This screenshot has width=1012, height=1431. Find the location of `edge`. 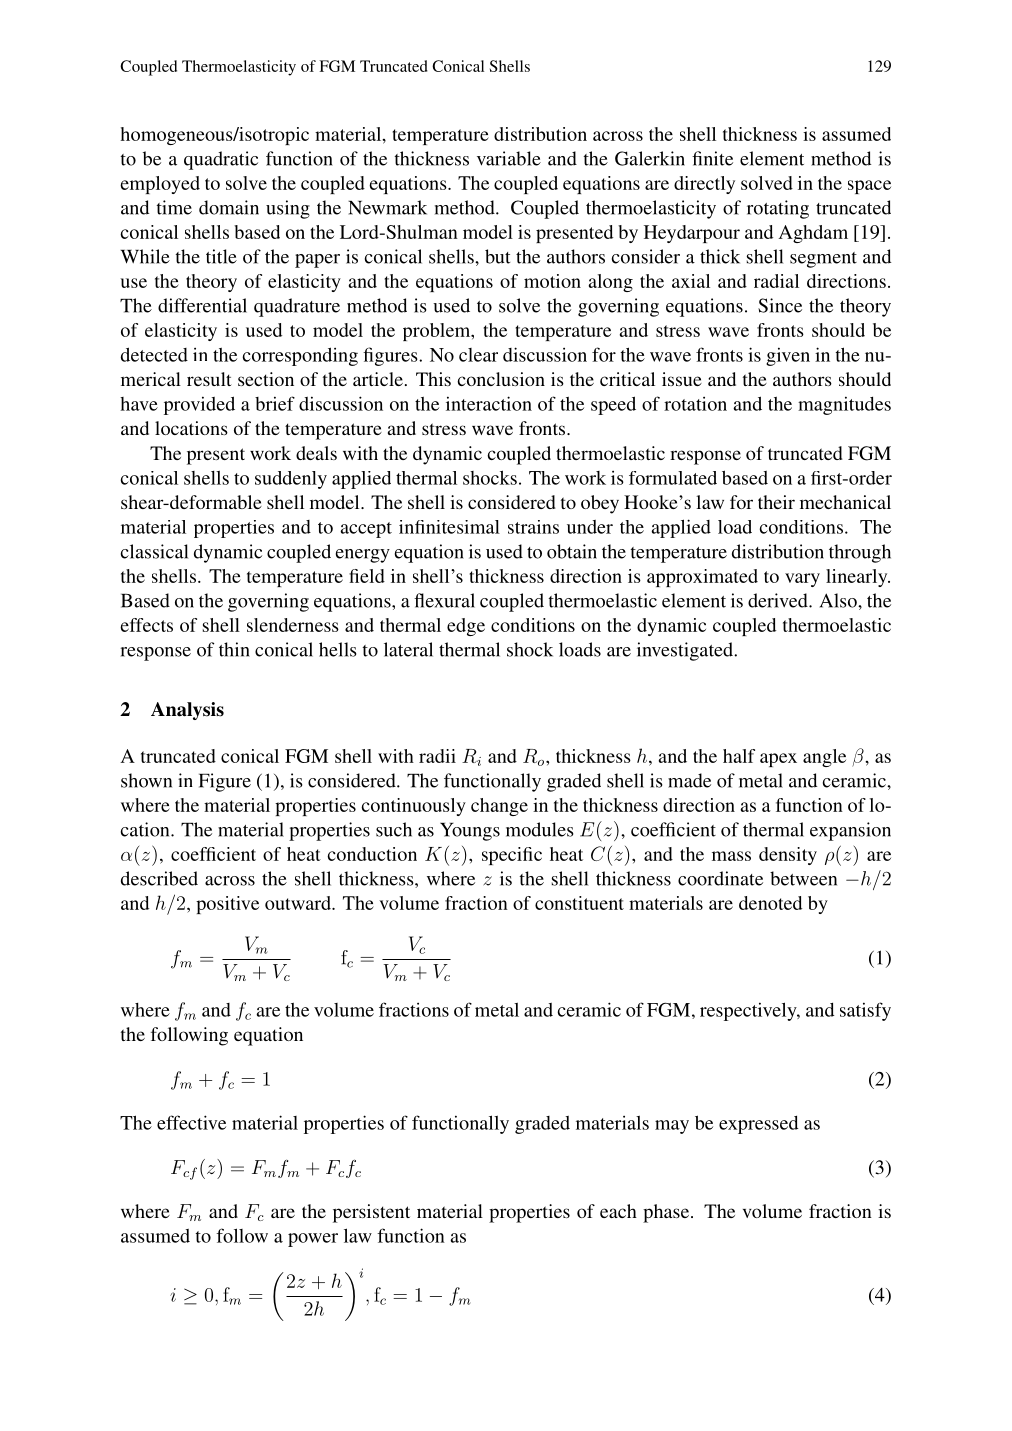

edge is located at coordinates (466, 627).
